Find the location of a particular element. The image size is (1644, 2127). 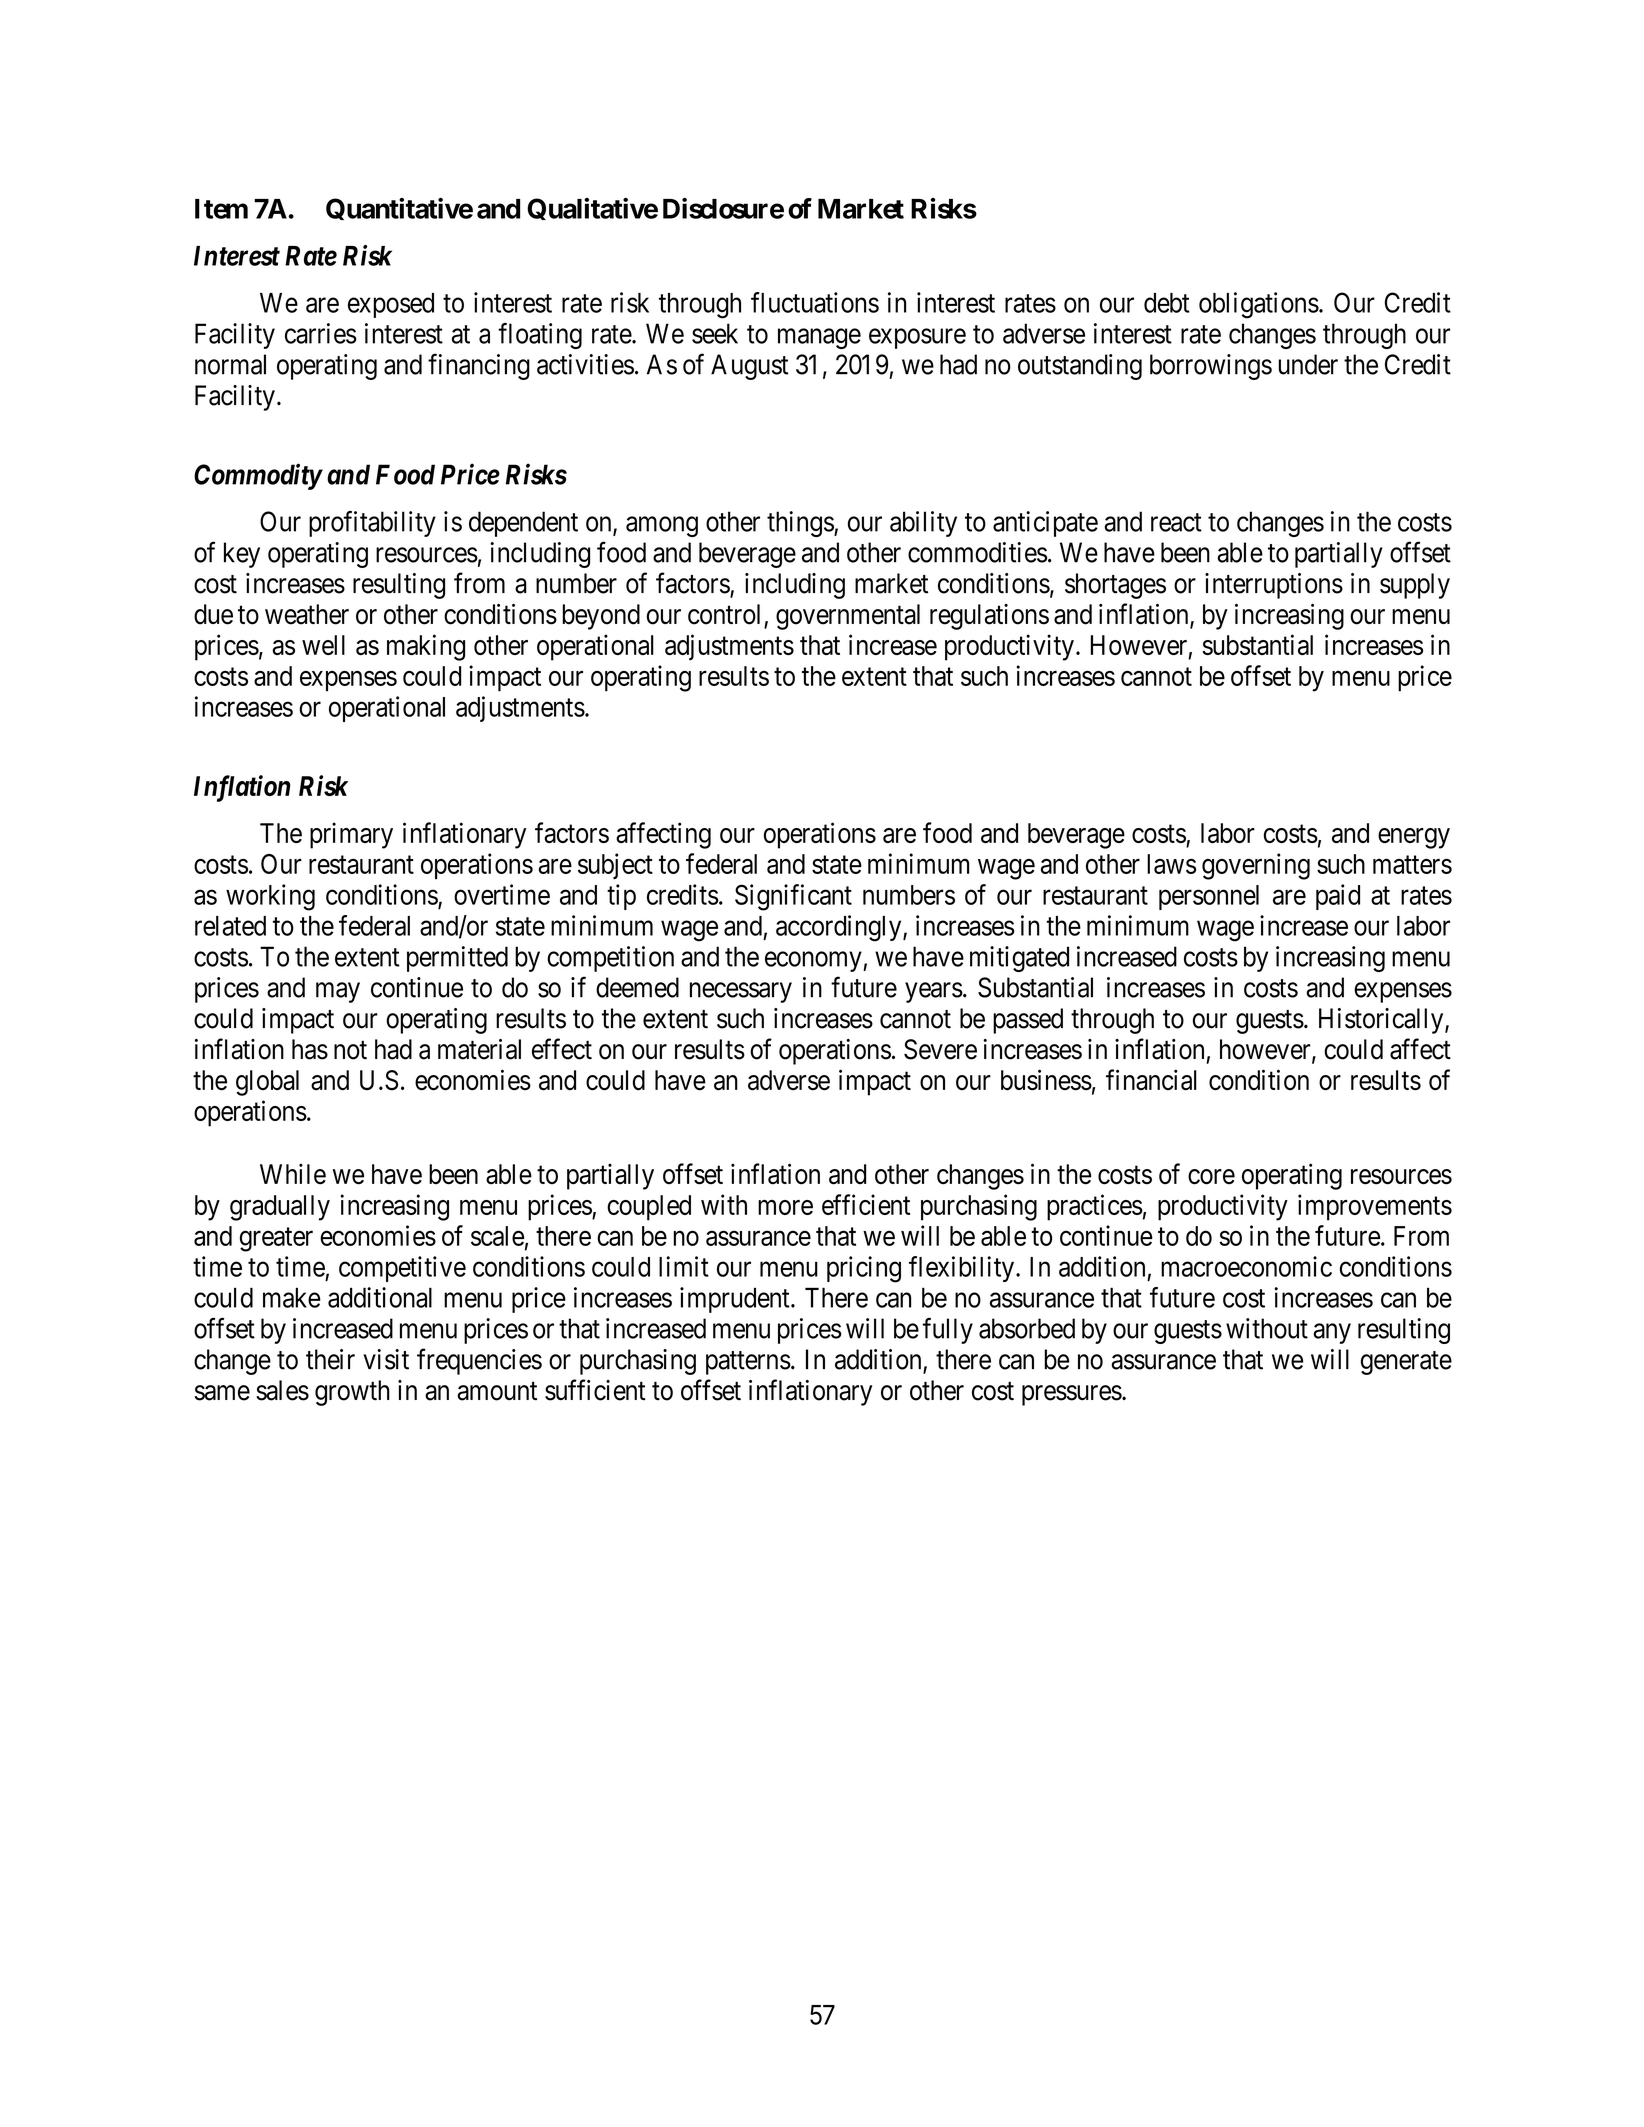

governing is located at coordinates (1256, 866).
